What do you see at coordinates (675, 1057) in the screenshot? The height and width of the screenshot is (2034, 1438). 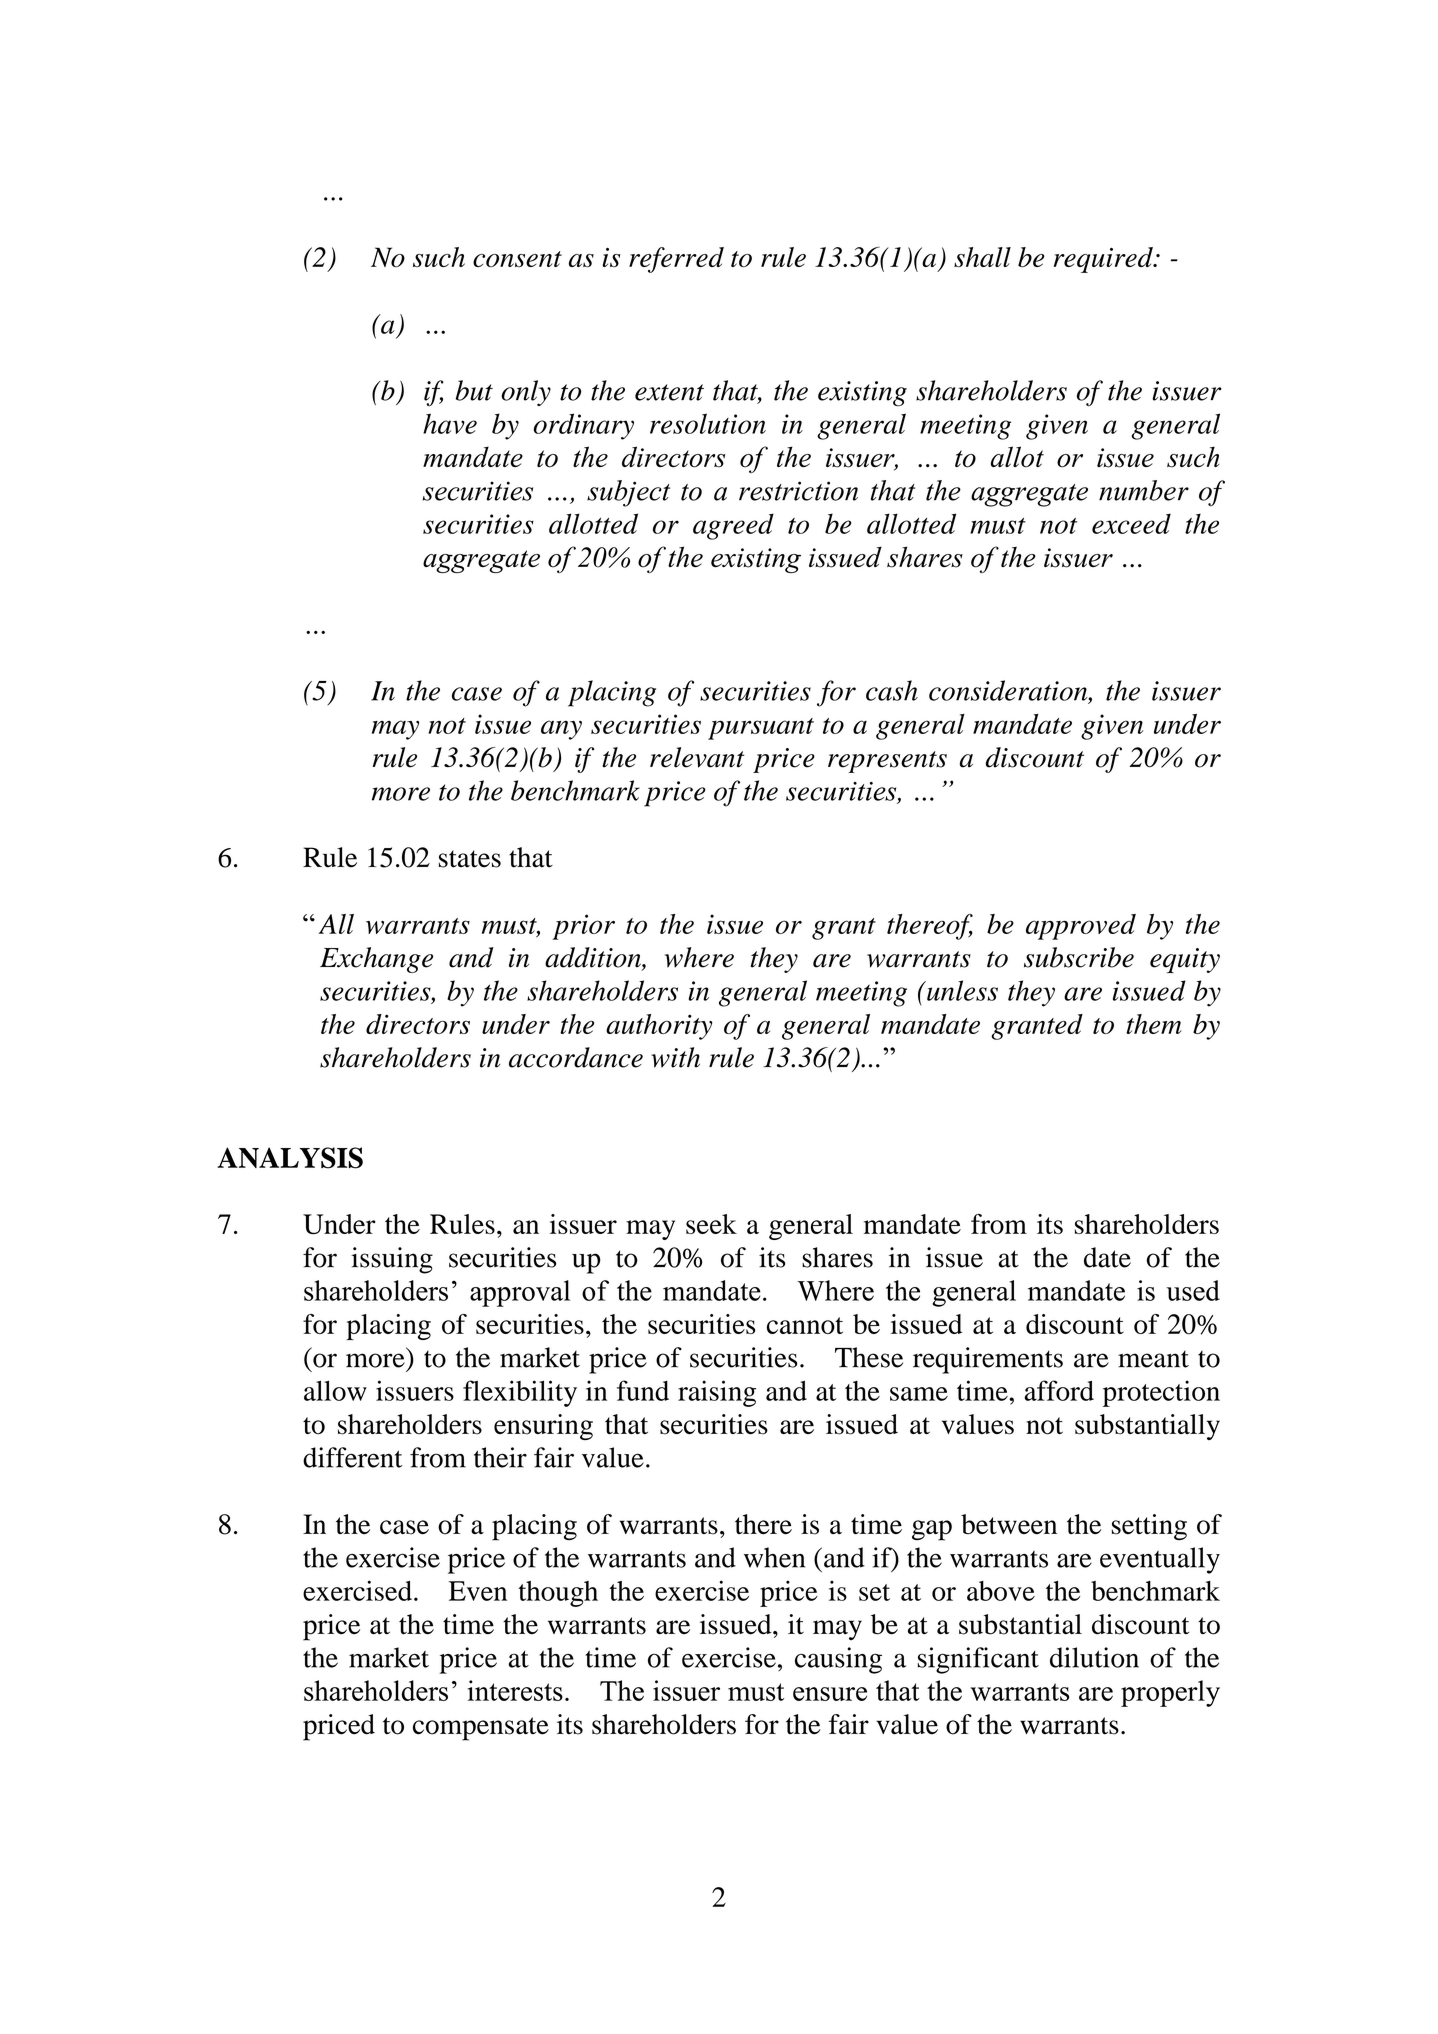 I see `with` at bounding box center [675, 1057].
